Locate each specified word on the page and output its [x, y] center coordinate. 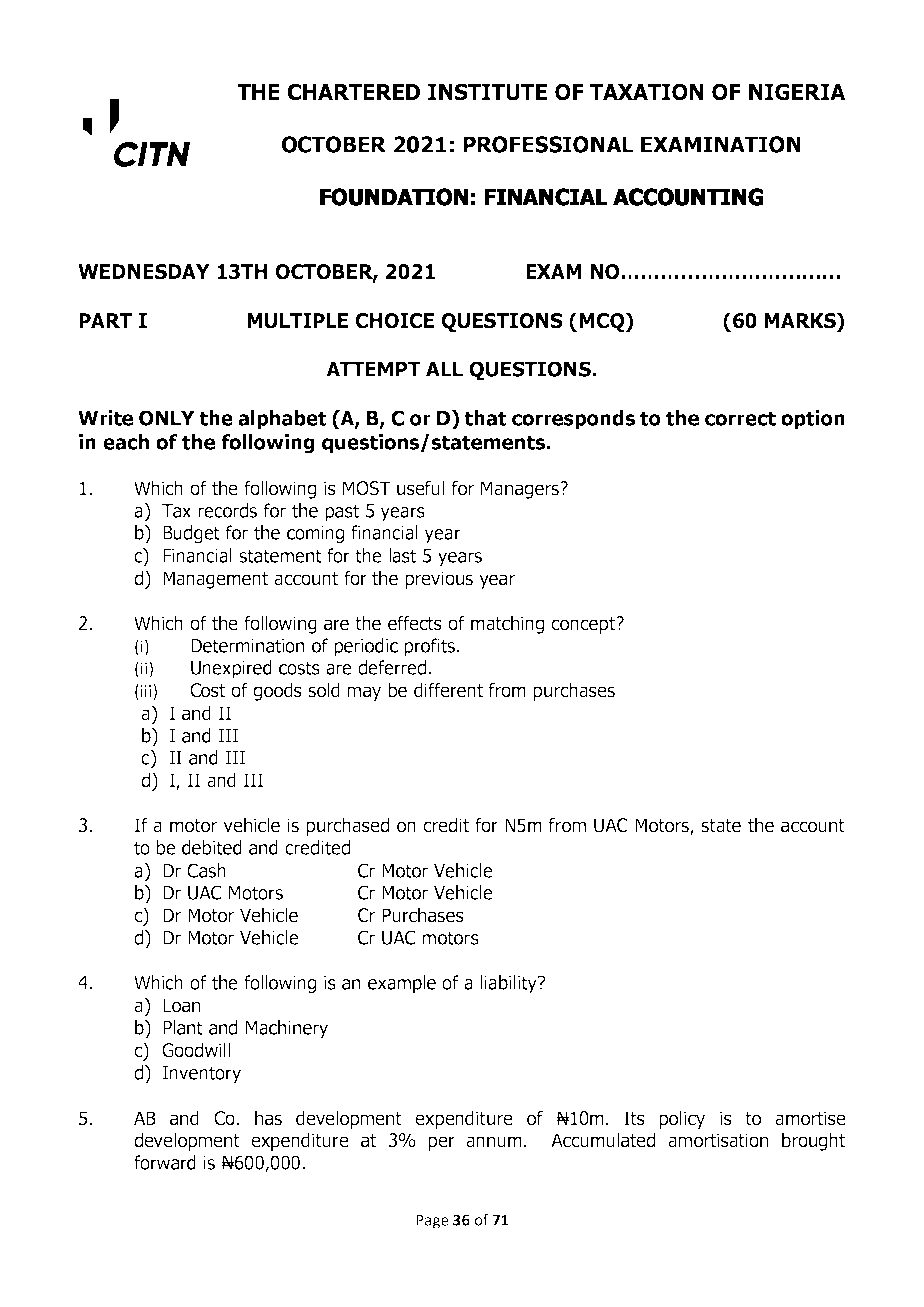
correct [740, 418]
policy [682, 1119]
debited [212, 847]
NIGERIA [797, 92]
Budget [191, 534]
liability [510, 984]
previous [439, 580]
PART [105, 320]
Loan [181, 1005]
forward [165, 1162]
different [448, 690]
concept [584, 625]
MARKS [801, 320]
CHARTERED [354, 92]
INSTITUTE [487, 92]
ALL [444, 369]
